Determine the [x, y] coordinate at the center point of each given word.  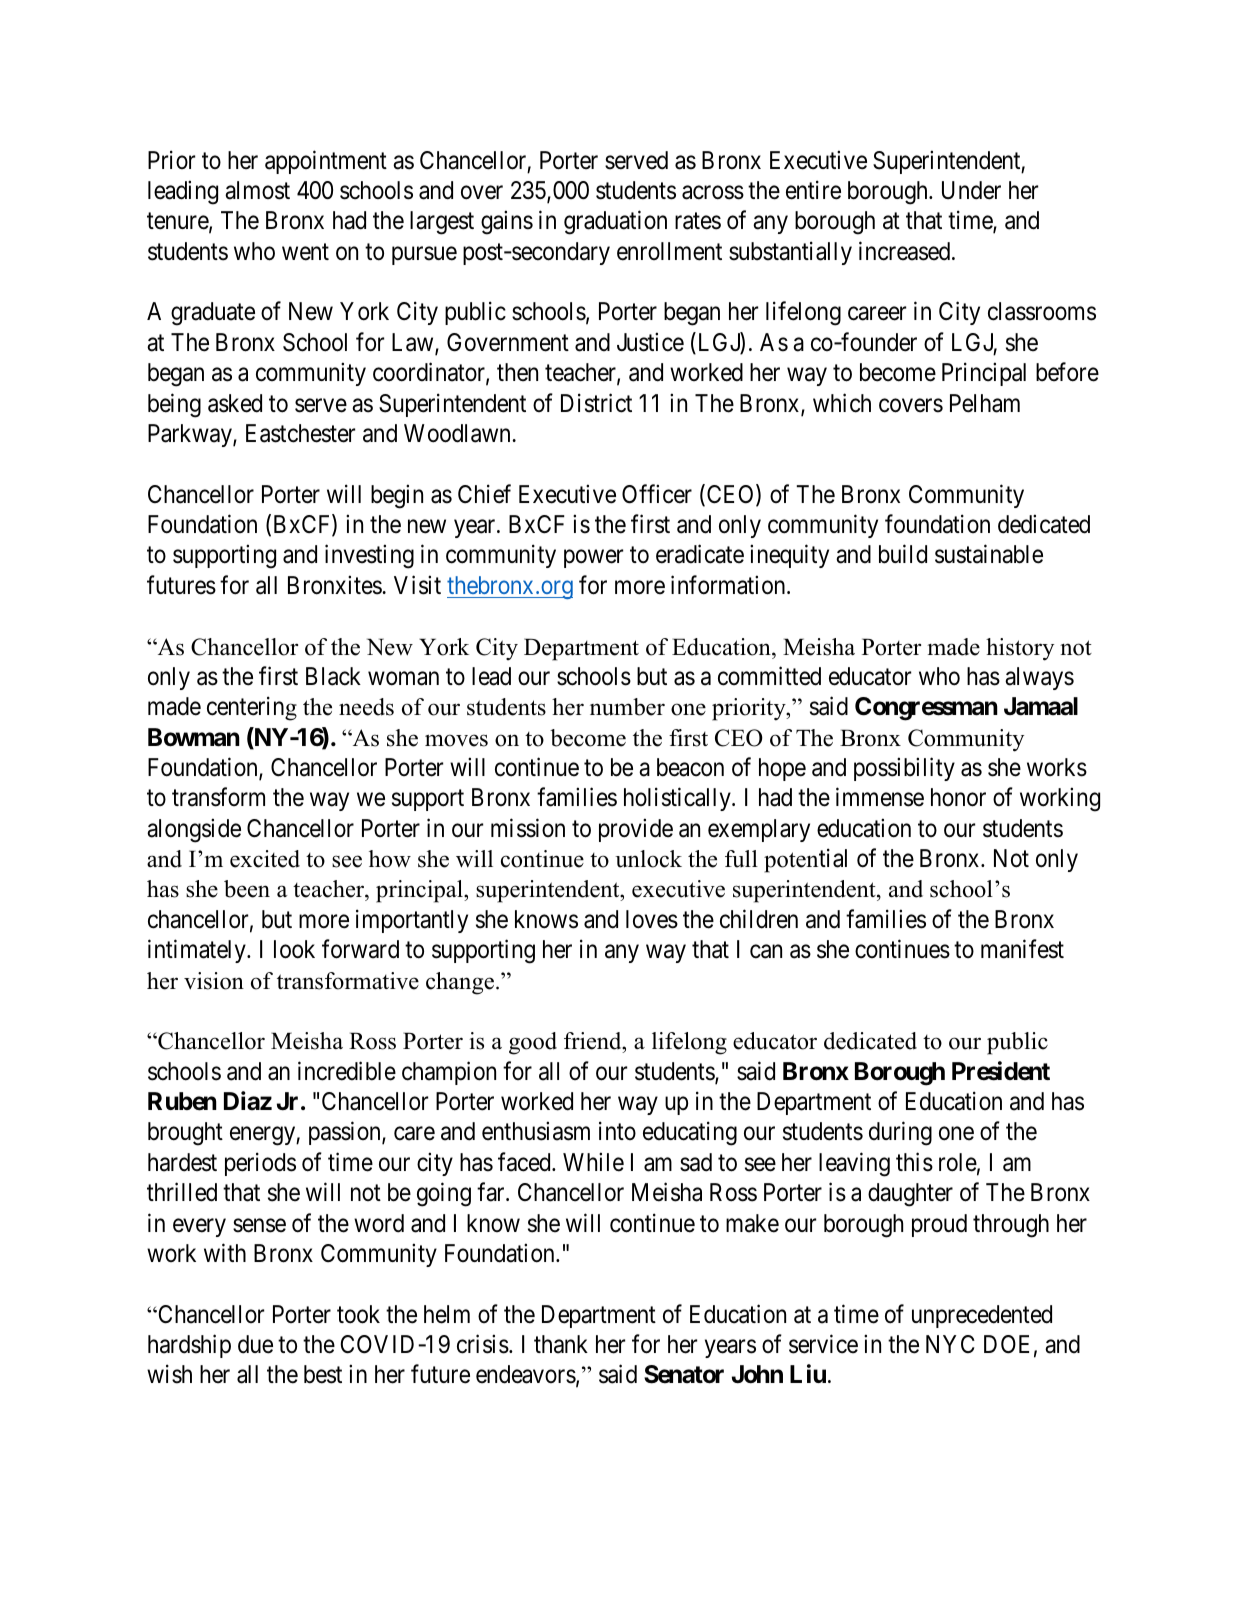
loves [652, 919]
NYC [950, 1344]
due [255, 1344]
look [294, 949]
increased [906, 251]
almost [257, 190]
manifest [1022, 949]
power [593, 559]
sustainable [989, 554]
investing [369, 557]
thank [561, 1344]
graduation [615, 223]
